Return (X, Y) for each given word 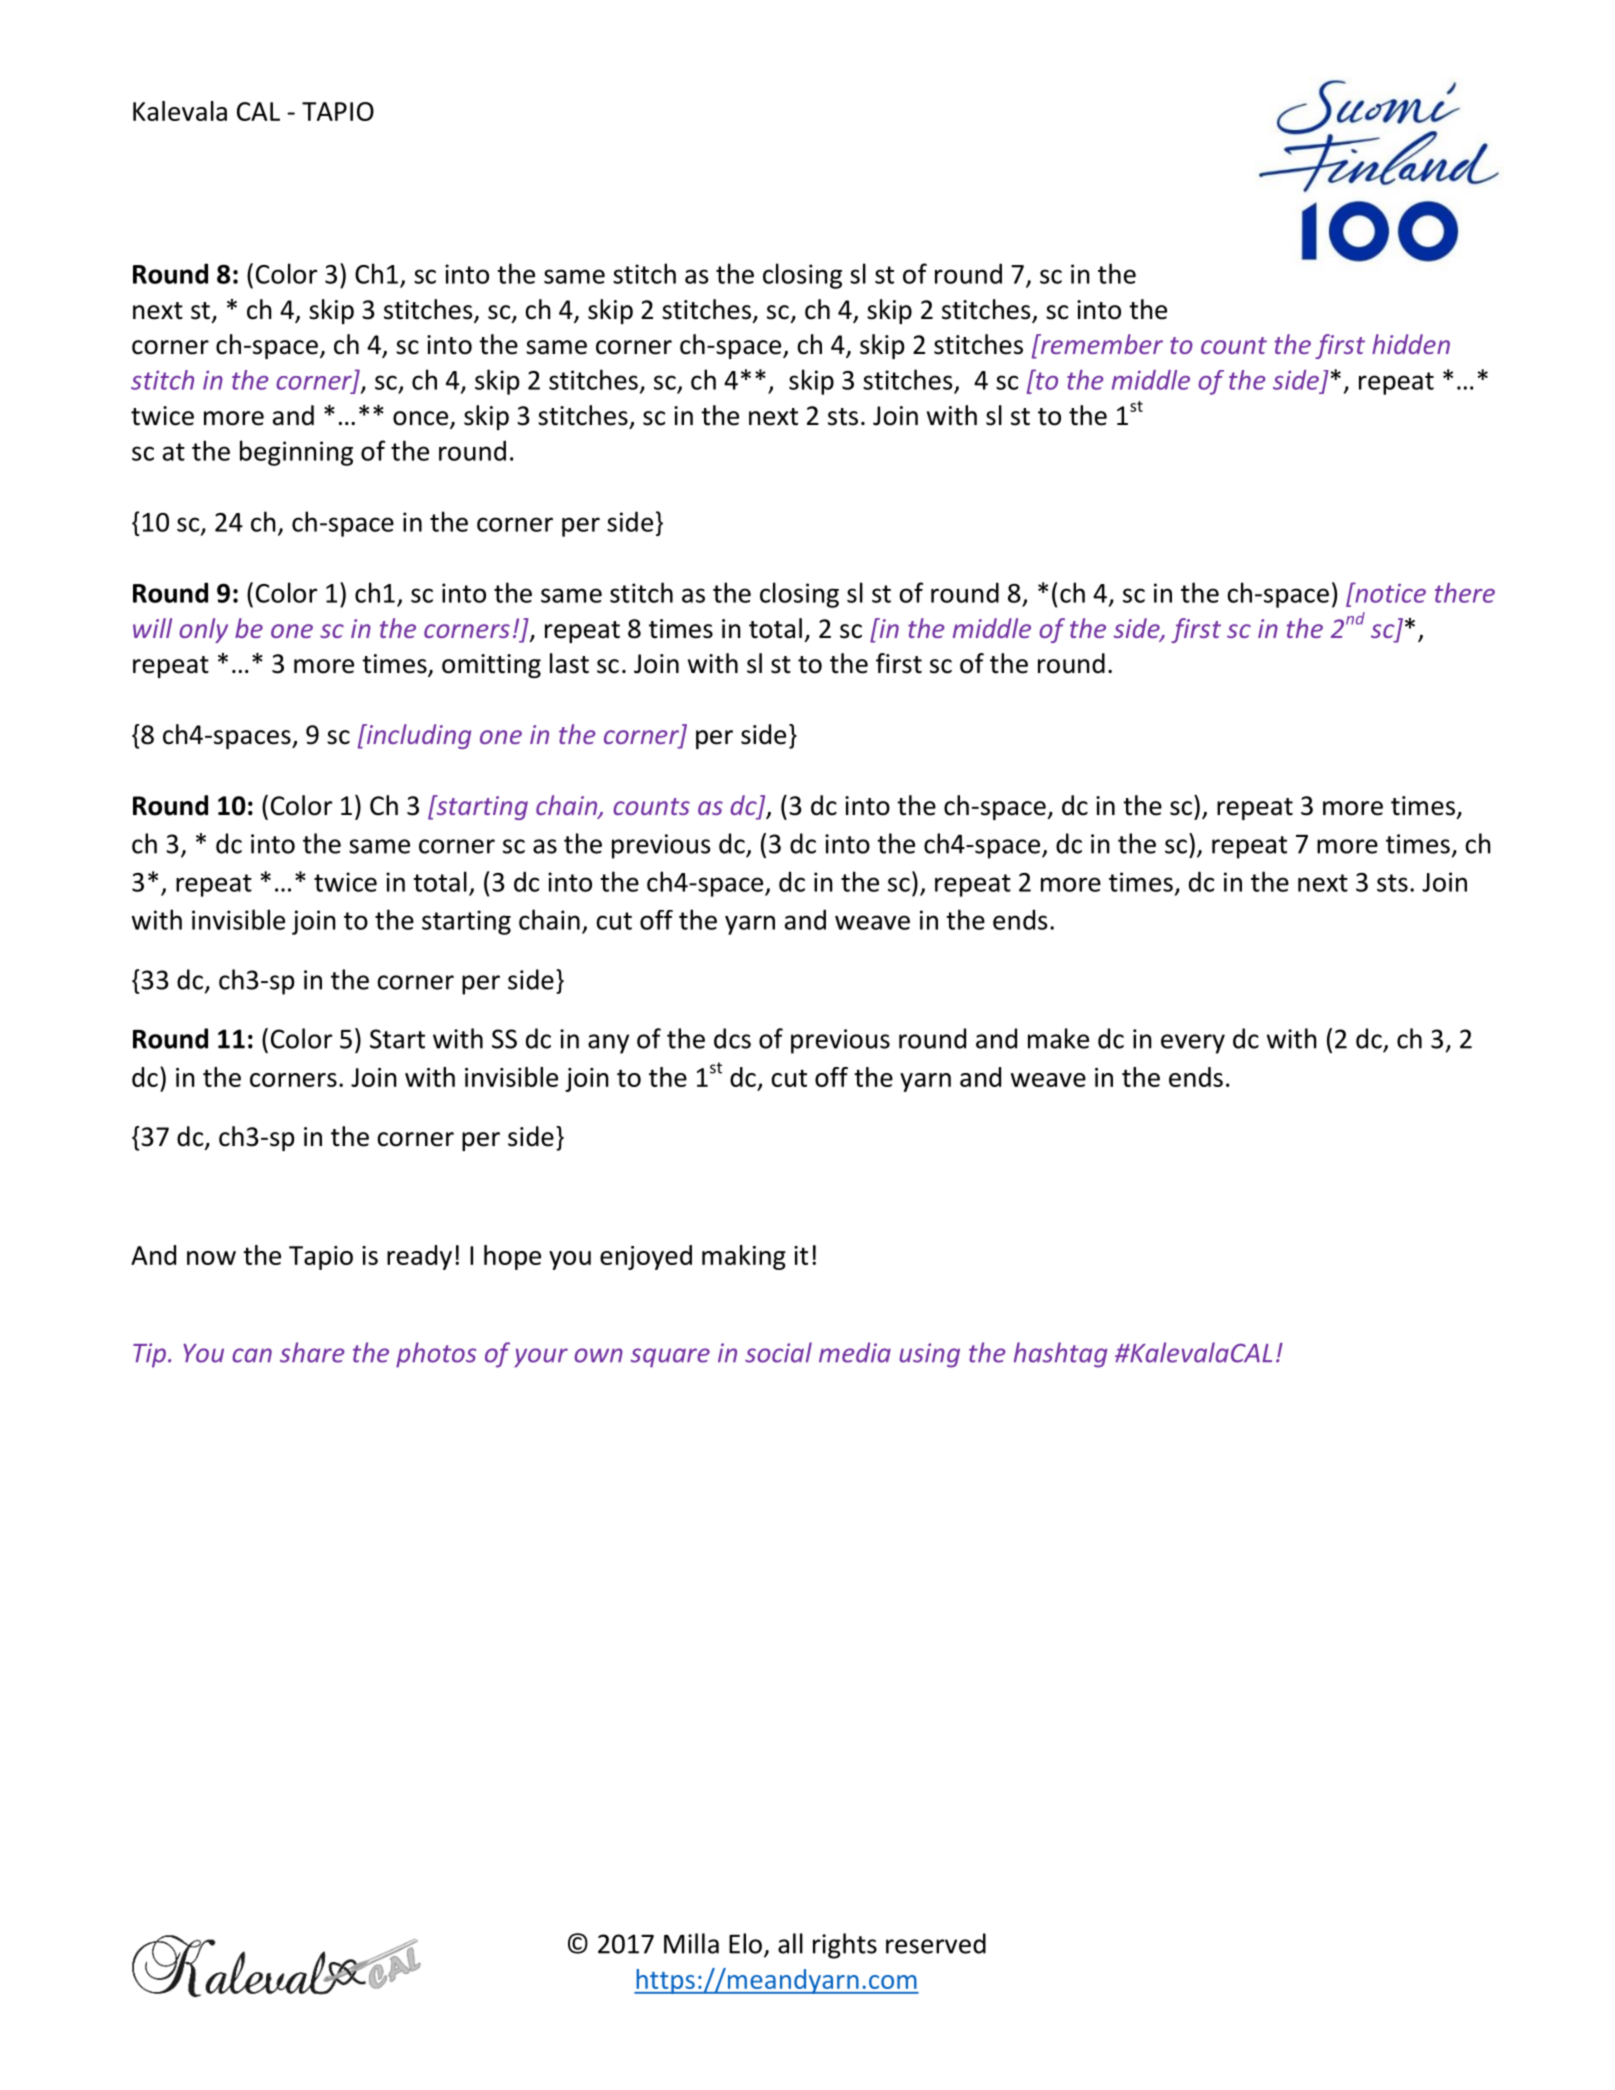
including (417, 736)
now (211, 1258)
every (1193, 1044)
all (790, 1943)
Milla (691, 1943)
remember (1100, 344)
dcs (732, 1038)
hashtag (1060, 1355)
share (312, 1352)
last (569, 663)
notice (1389, 592)
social (778, 1352)
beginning (296, 453)
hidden (1411, 344)
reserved (936, 1943)
